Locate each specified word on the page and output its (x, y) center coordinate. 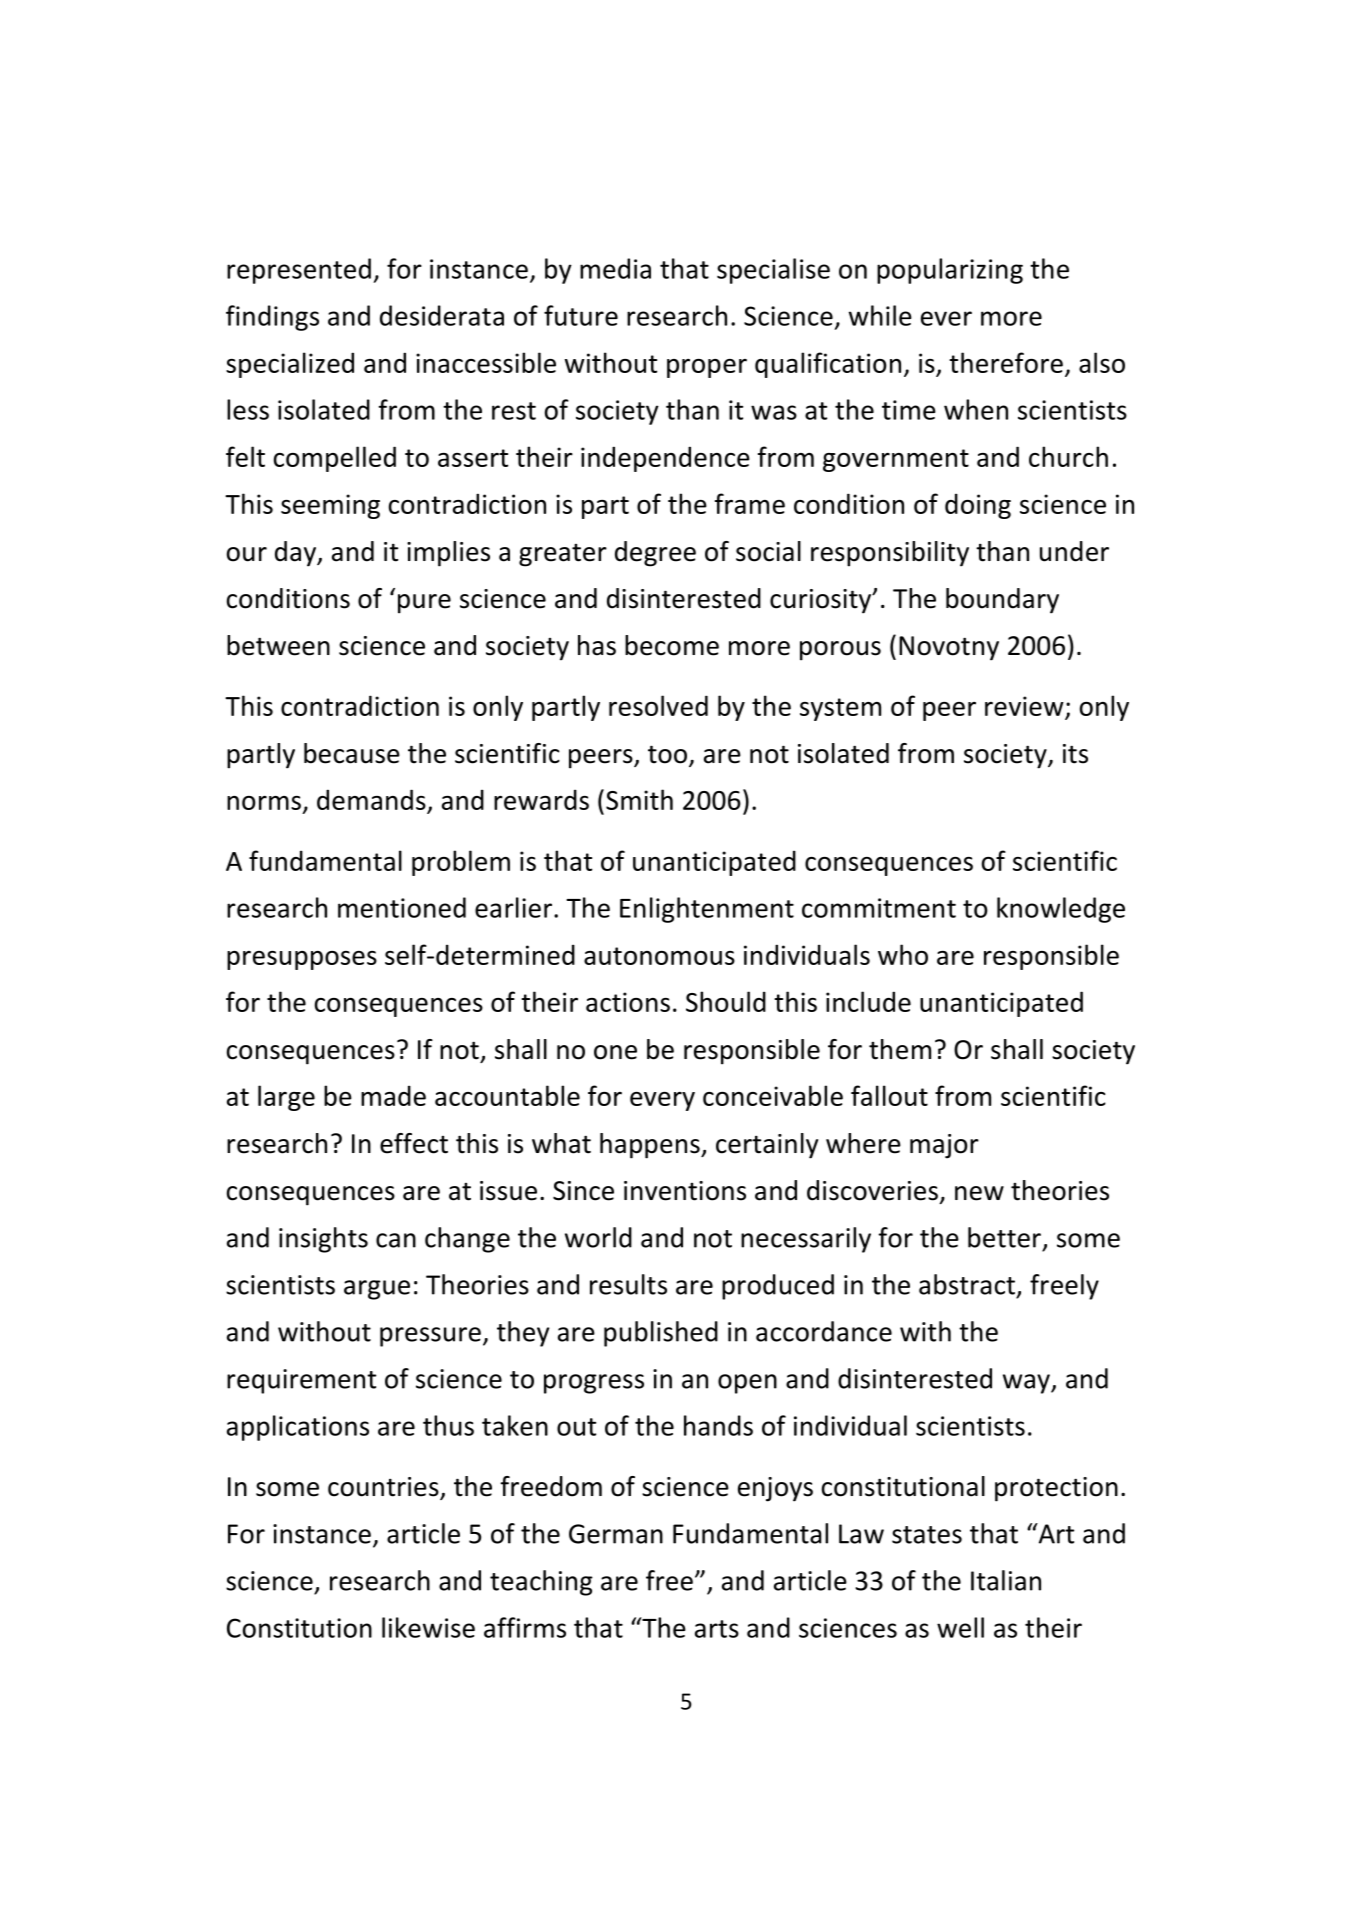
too (669, 755)
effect (414, 1143)
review (1024, 706)
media (615, 268)
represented (299, 271)
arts (717, 1629)
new (979, 1193)
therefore (1006, 362)
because (352, 753)
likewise (428, 1627)
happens (651, 1146)
